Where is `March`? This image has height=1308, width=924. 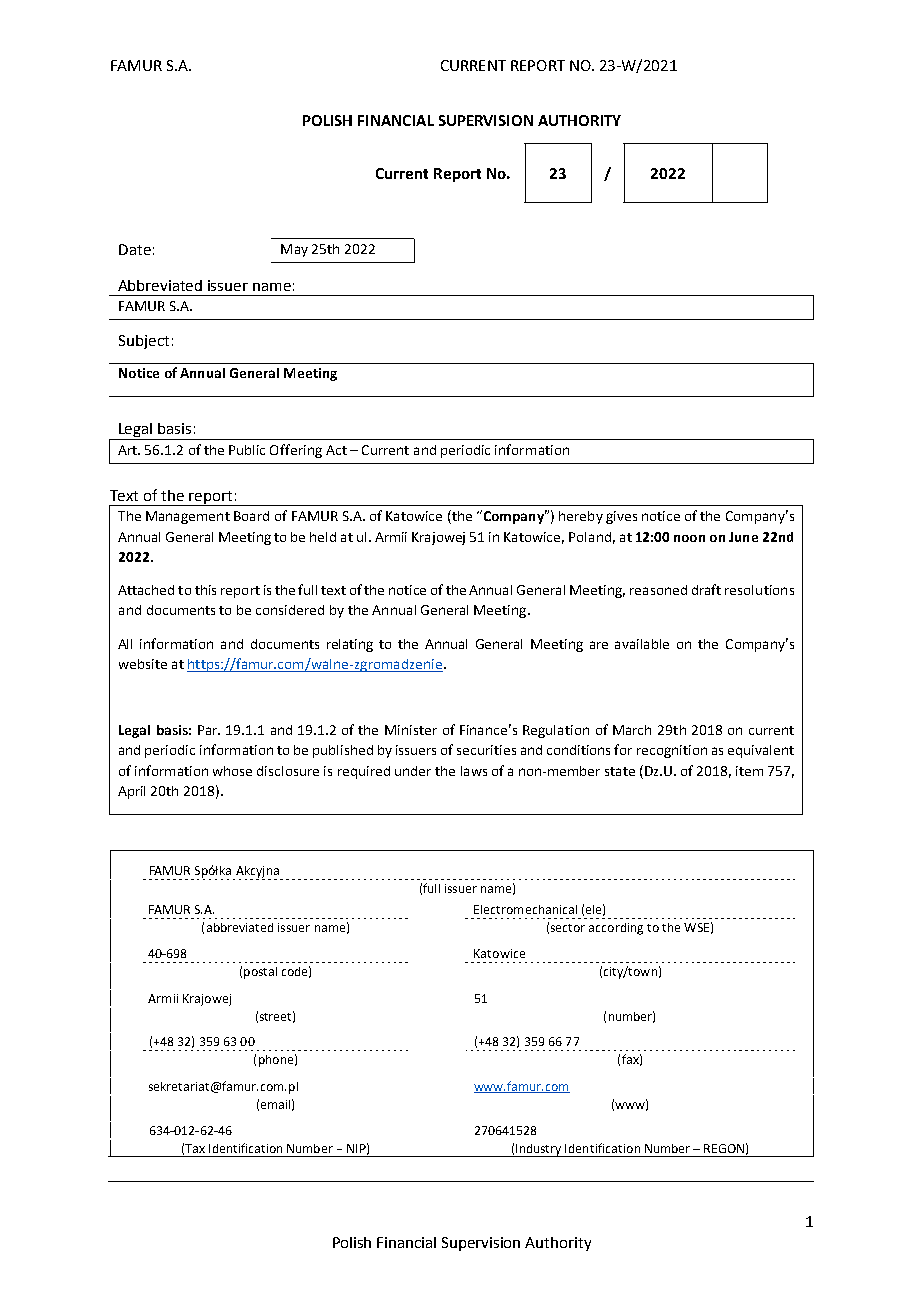
March is located at coordinates (632, 730).
